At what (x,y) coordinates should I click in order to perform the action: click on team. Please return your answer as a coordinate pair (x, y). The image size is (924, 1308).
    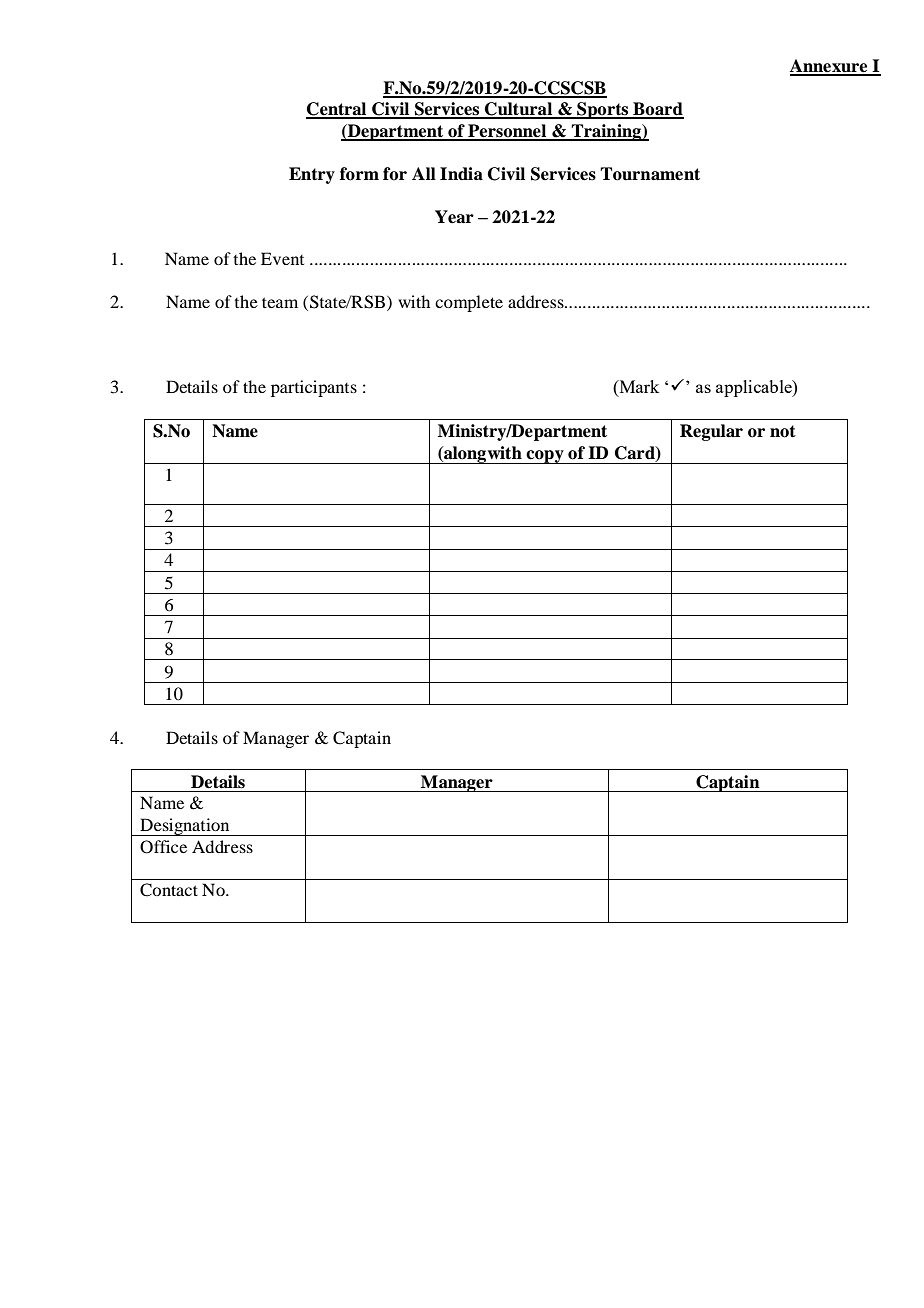
    Looking at the image, I should click on (280, 302).
